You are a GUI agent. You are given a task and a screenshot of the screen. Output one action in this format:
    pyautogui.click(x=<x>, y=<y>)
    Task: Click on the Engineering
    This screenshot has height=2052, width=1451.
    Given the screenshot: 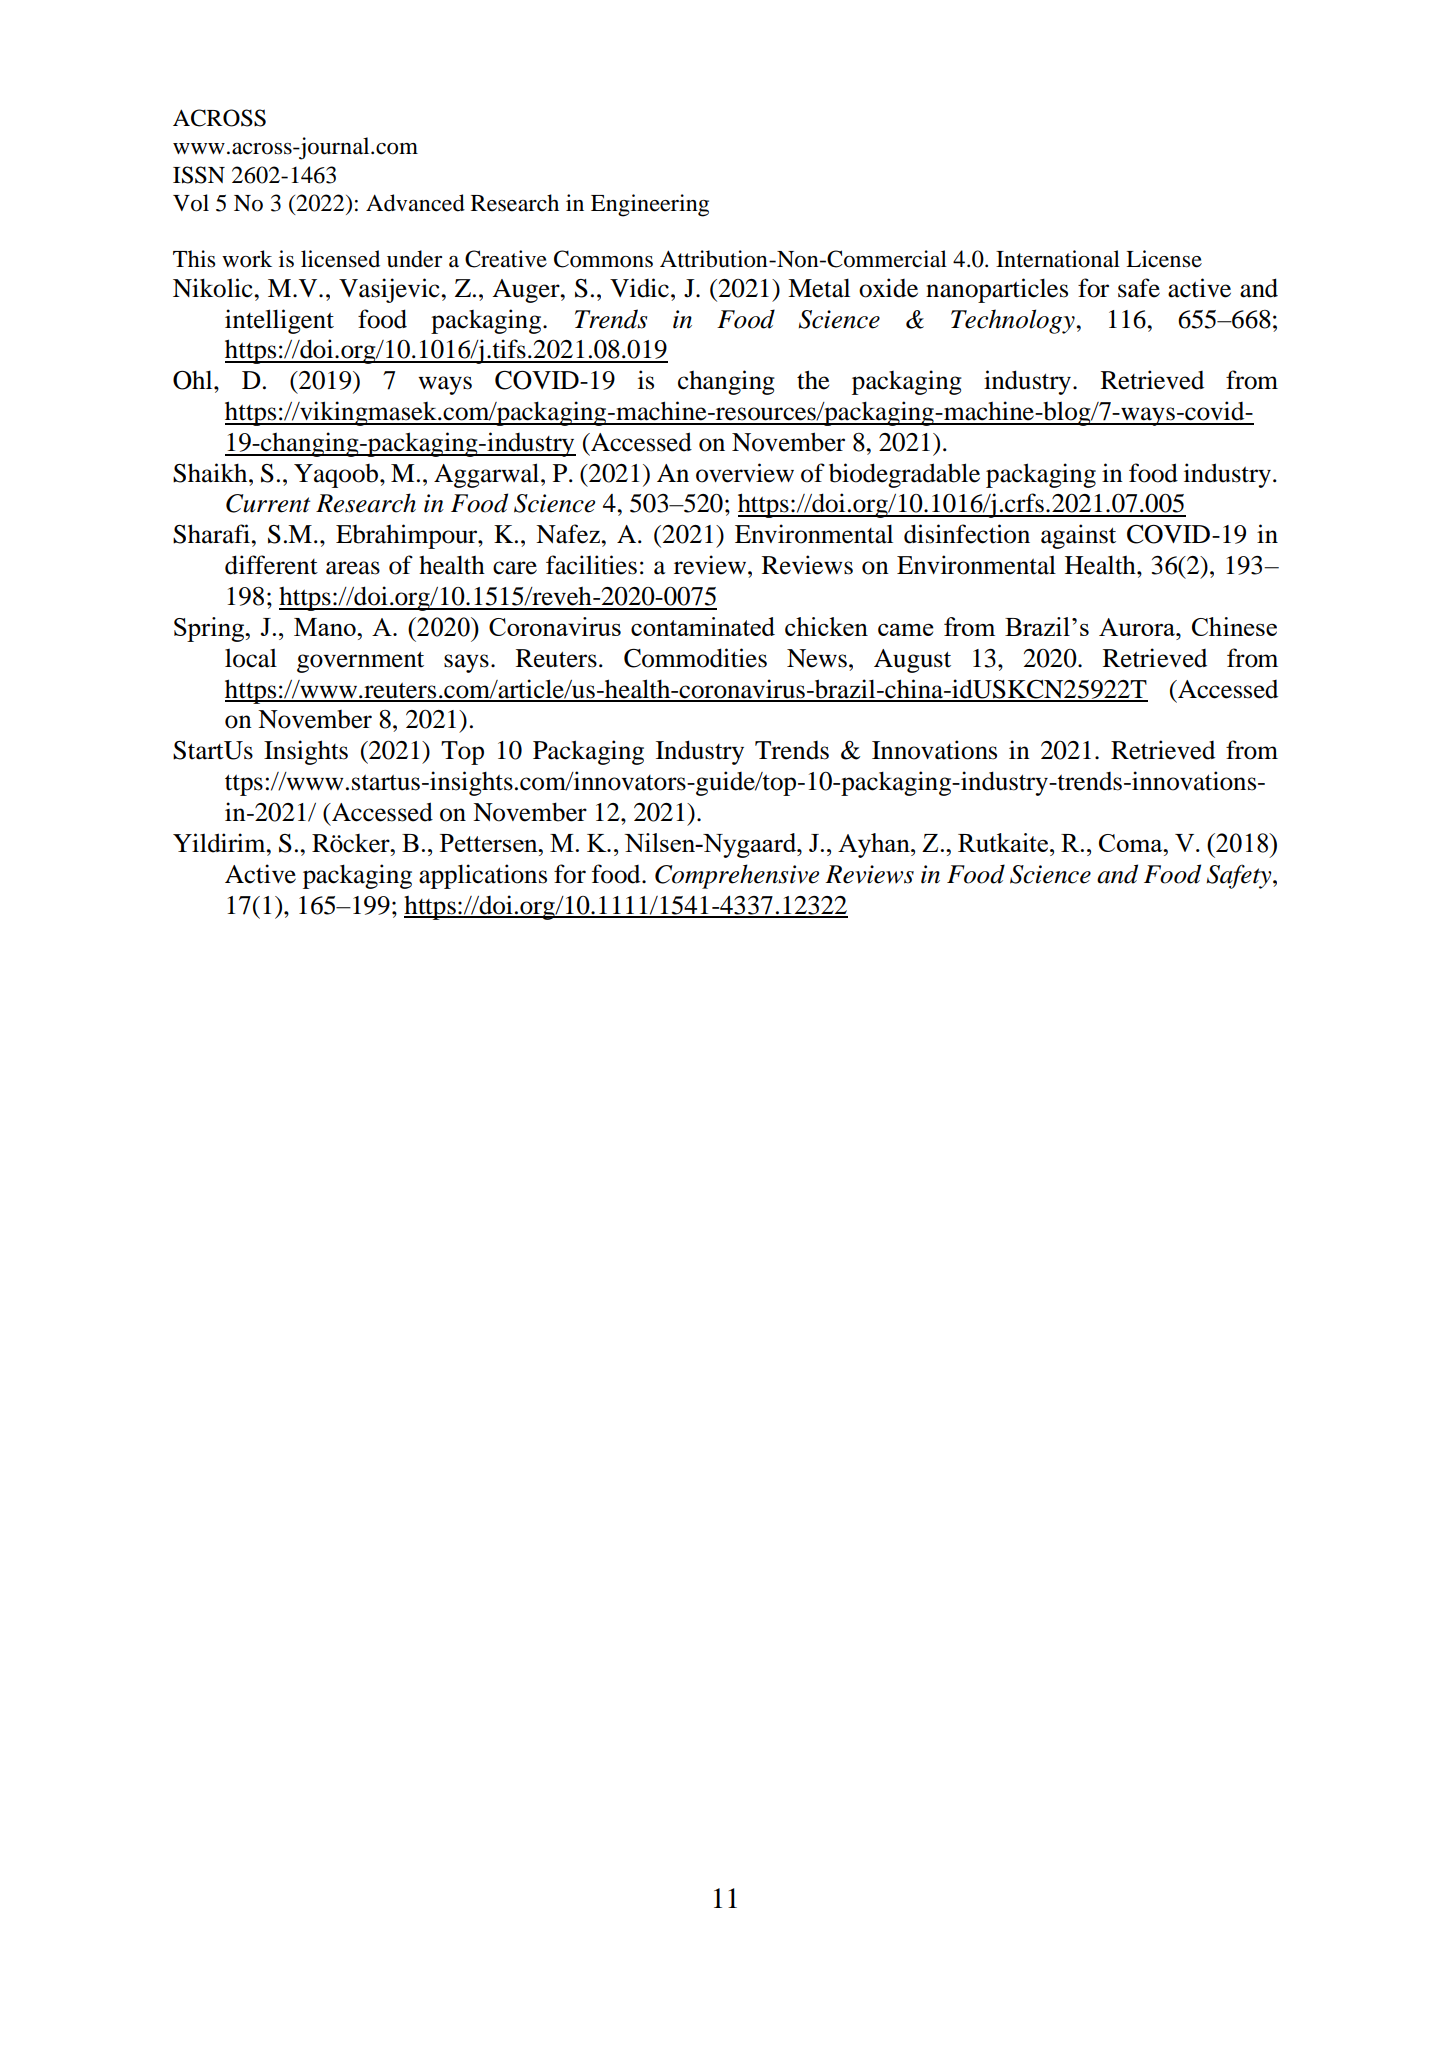 What is the action you would take?
    pyautogui.click(x=650, y=205)
